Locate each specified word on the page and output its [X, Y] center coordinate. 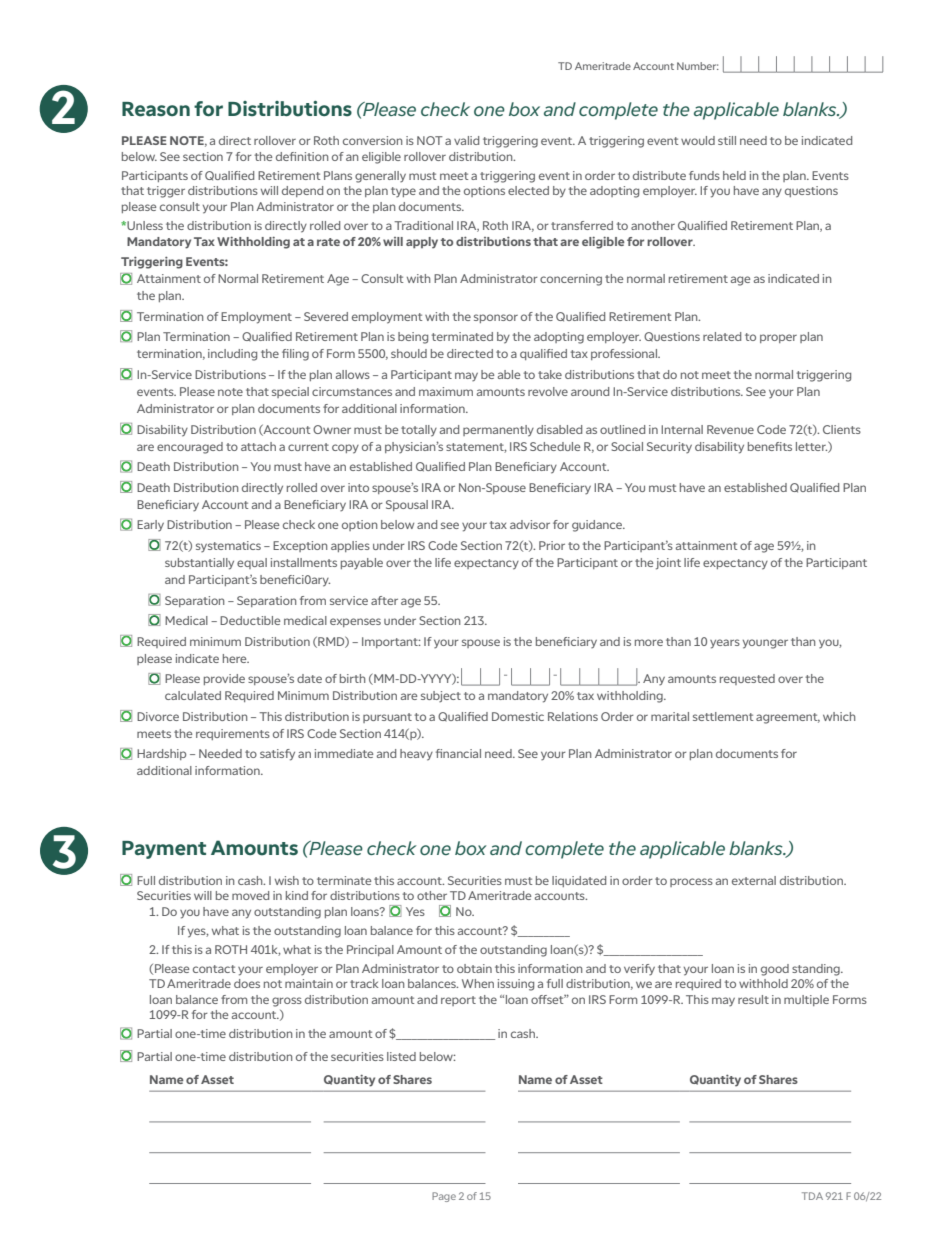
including [232, 355]
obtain [474, 968]
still [727, 140]
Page [444, 1197]
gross [287, 1002]
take [550, 374]
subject [441, 696]
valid [466, 140]
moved [250, 895]
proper [778, 338]
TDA [812, 1196]
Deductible [250, 620]
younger [765, 644]
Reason [156, 109]
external [754, 880]
